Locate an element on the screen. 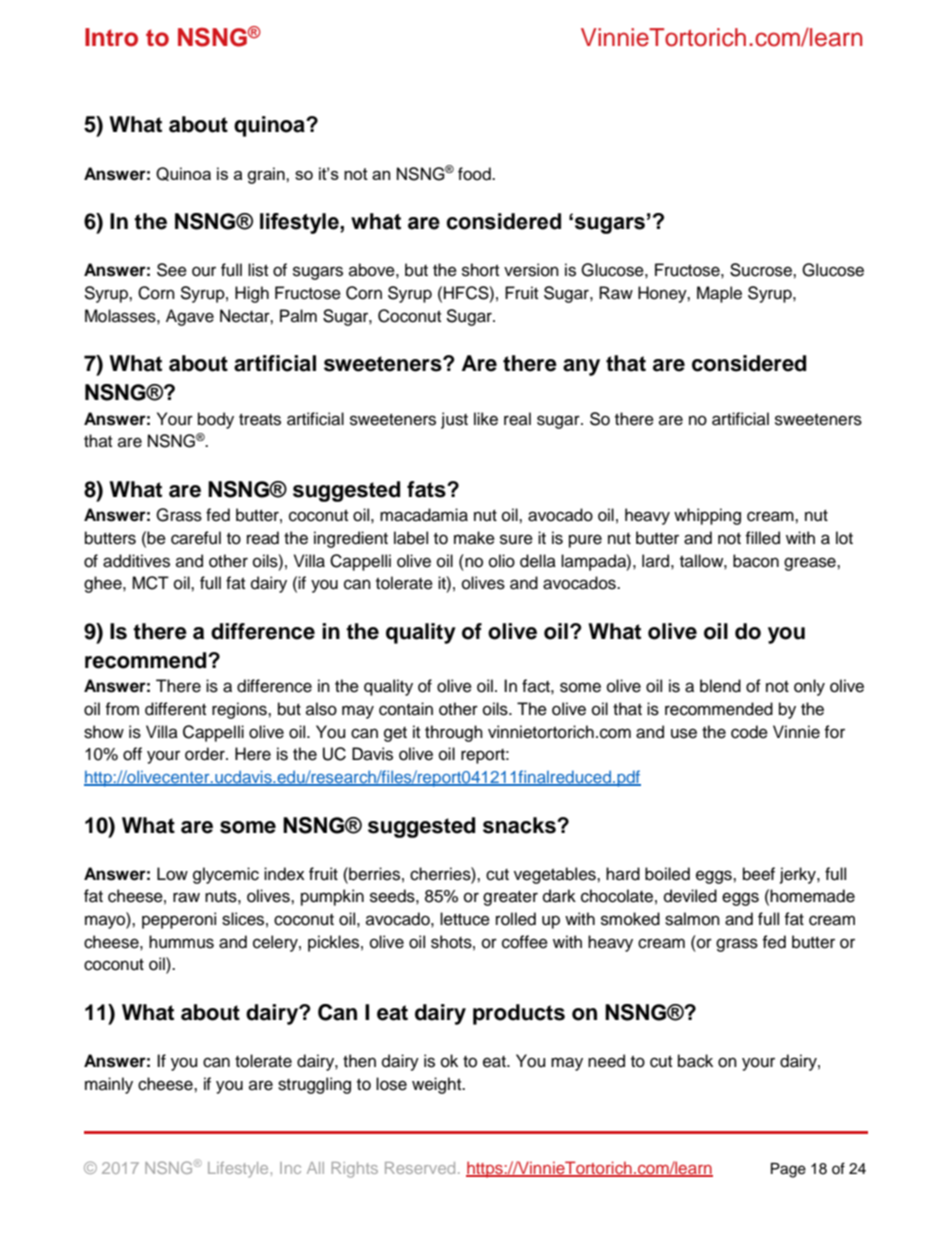 The image size is (952, 1233). Sucrose is located at coordinates (762, 270).
